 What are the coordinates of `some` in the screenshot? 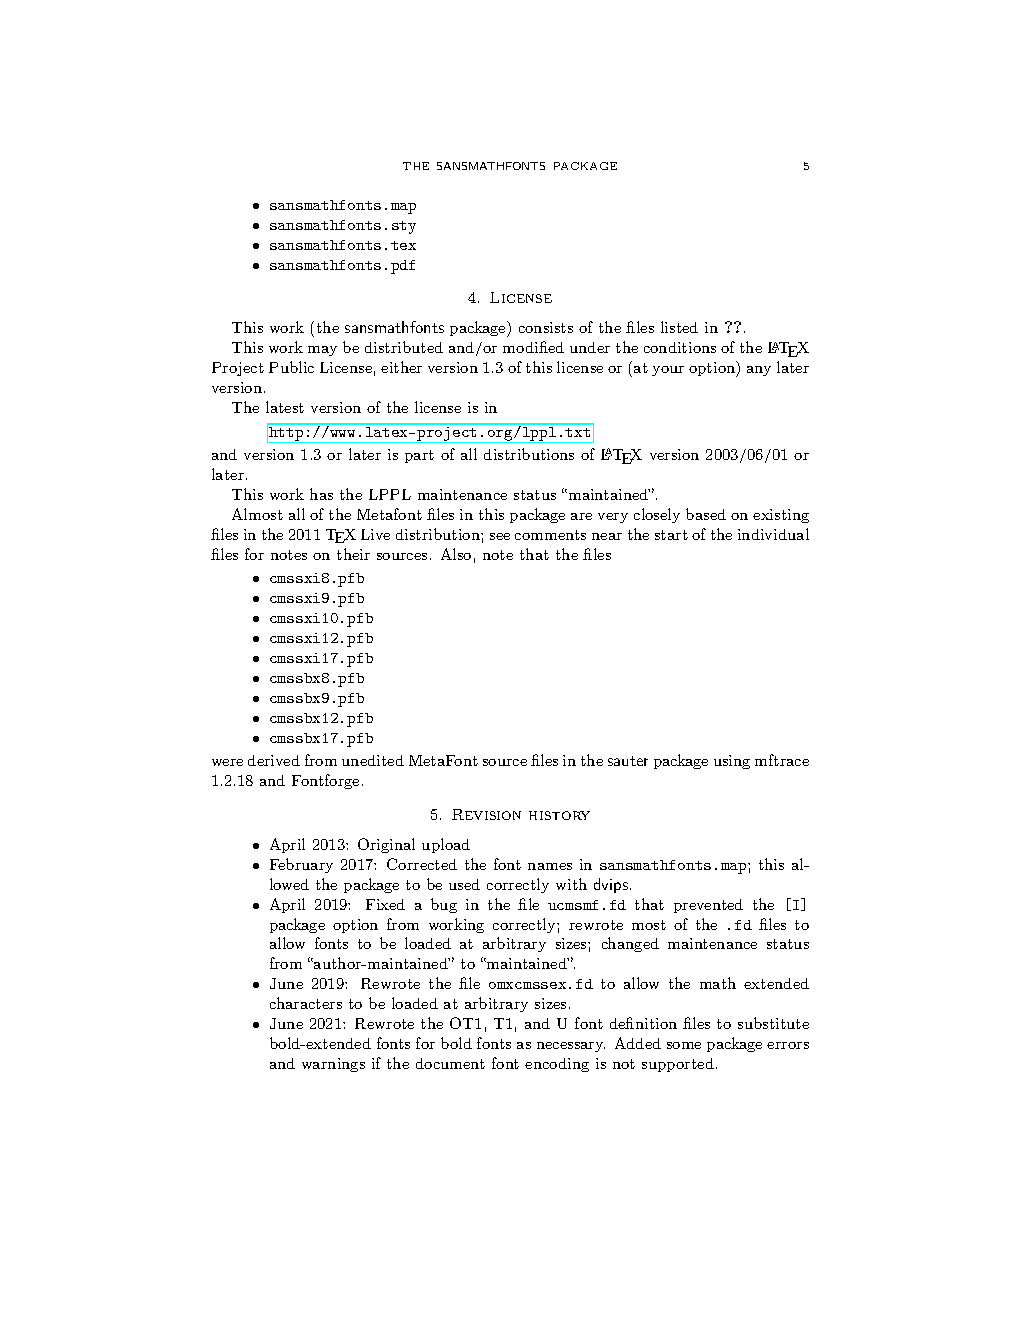 It's located at (684, 1045).
